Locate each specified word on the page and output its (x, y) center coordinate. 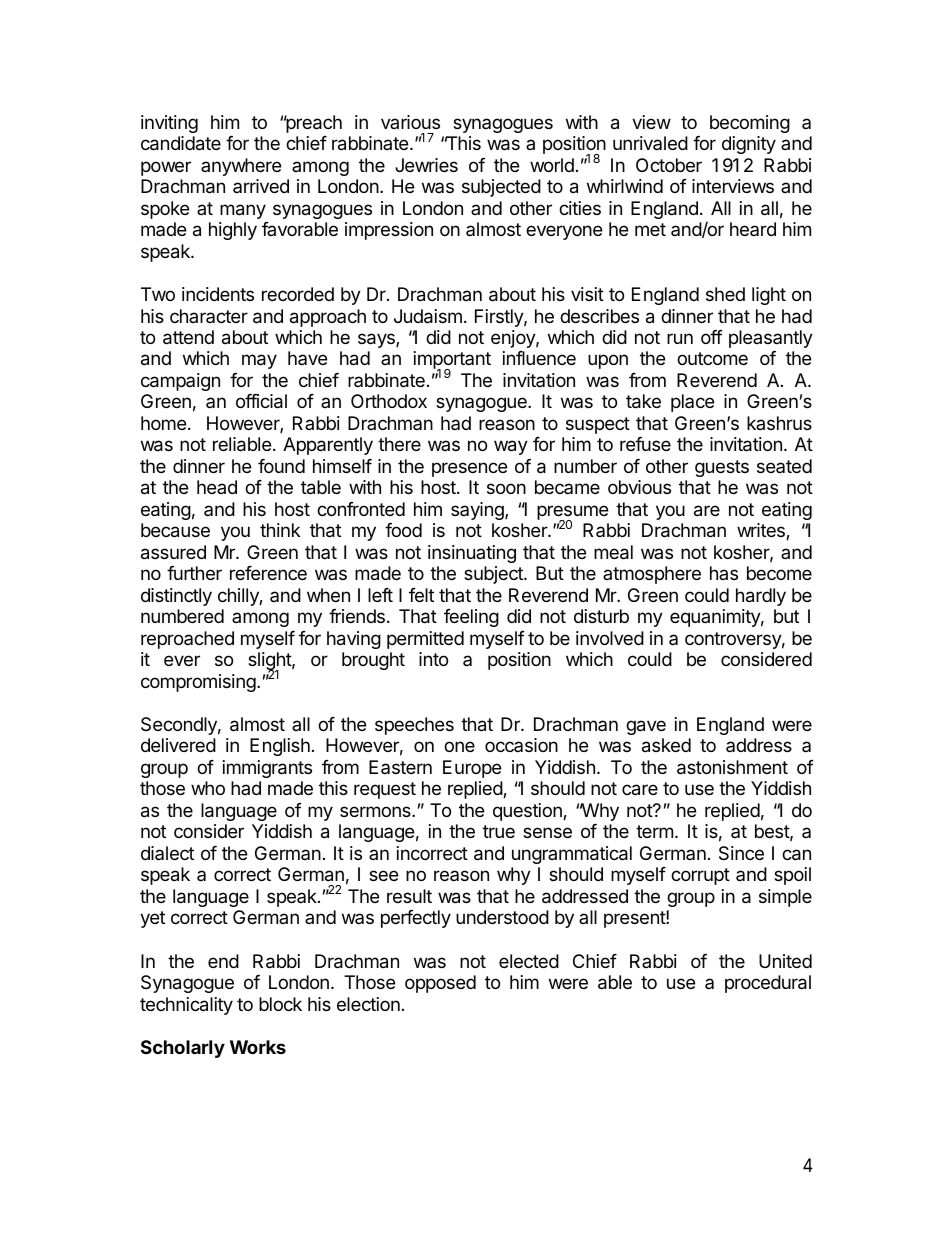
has (724, 573)
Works (258, 1047)
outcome (712, 358)
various (410, 122)
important (452, 361)
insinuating (472, 554)
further (194, 573)
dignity (749, 145)
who (208, 788)
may (259, 361)
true (499, 831)
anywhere (241, 167)
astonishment (732, 767)
